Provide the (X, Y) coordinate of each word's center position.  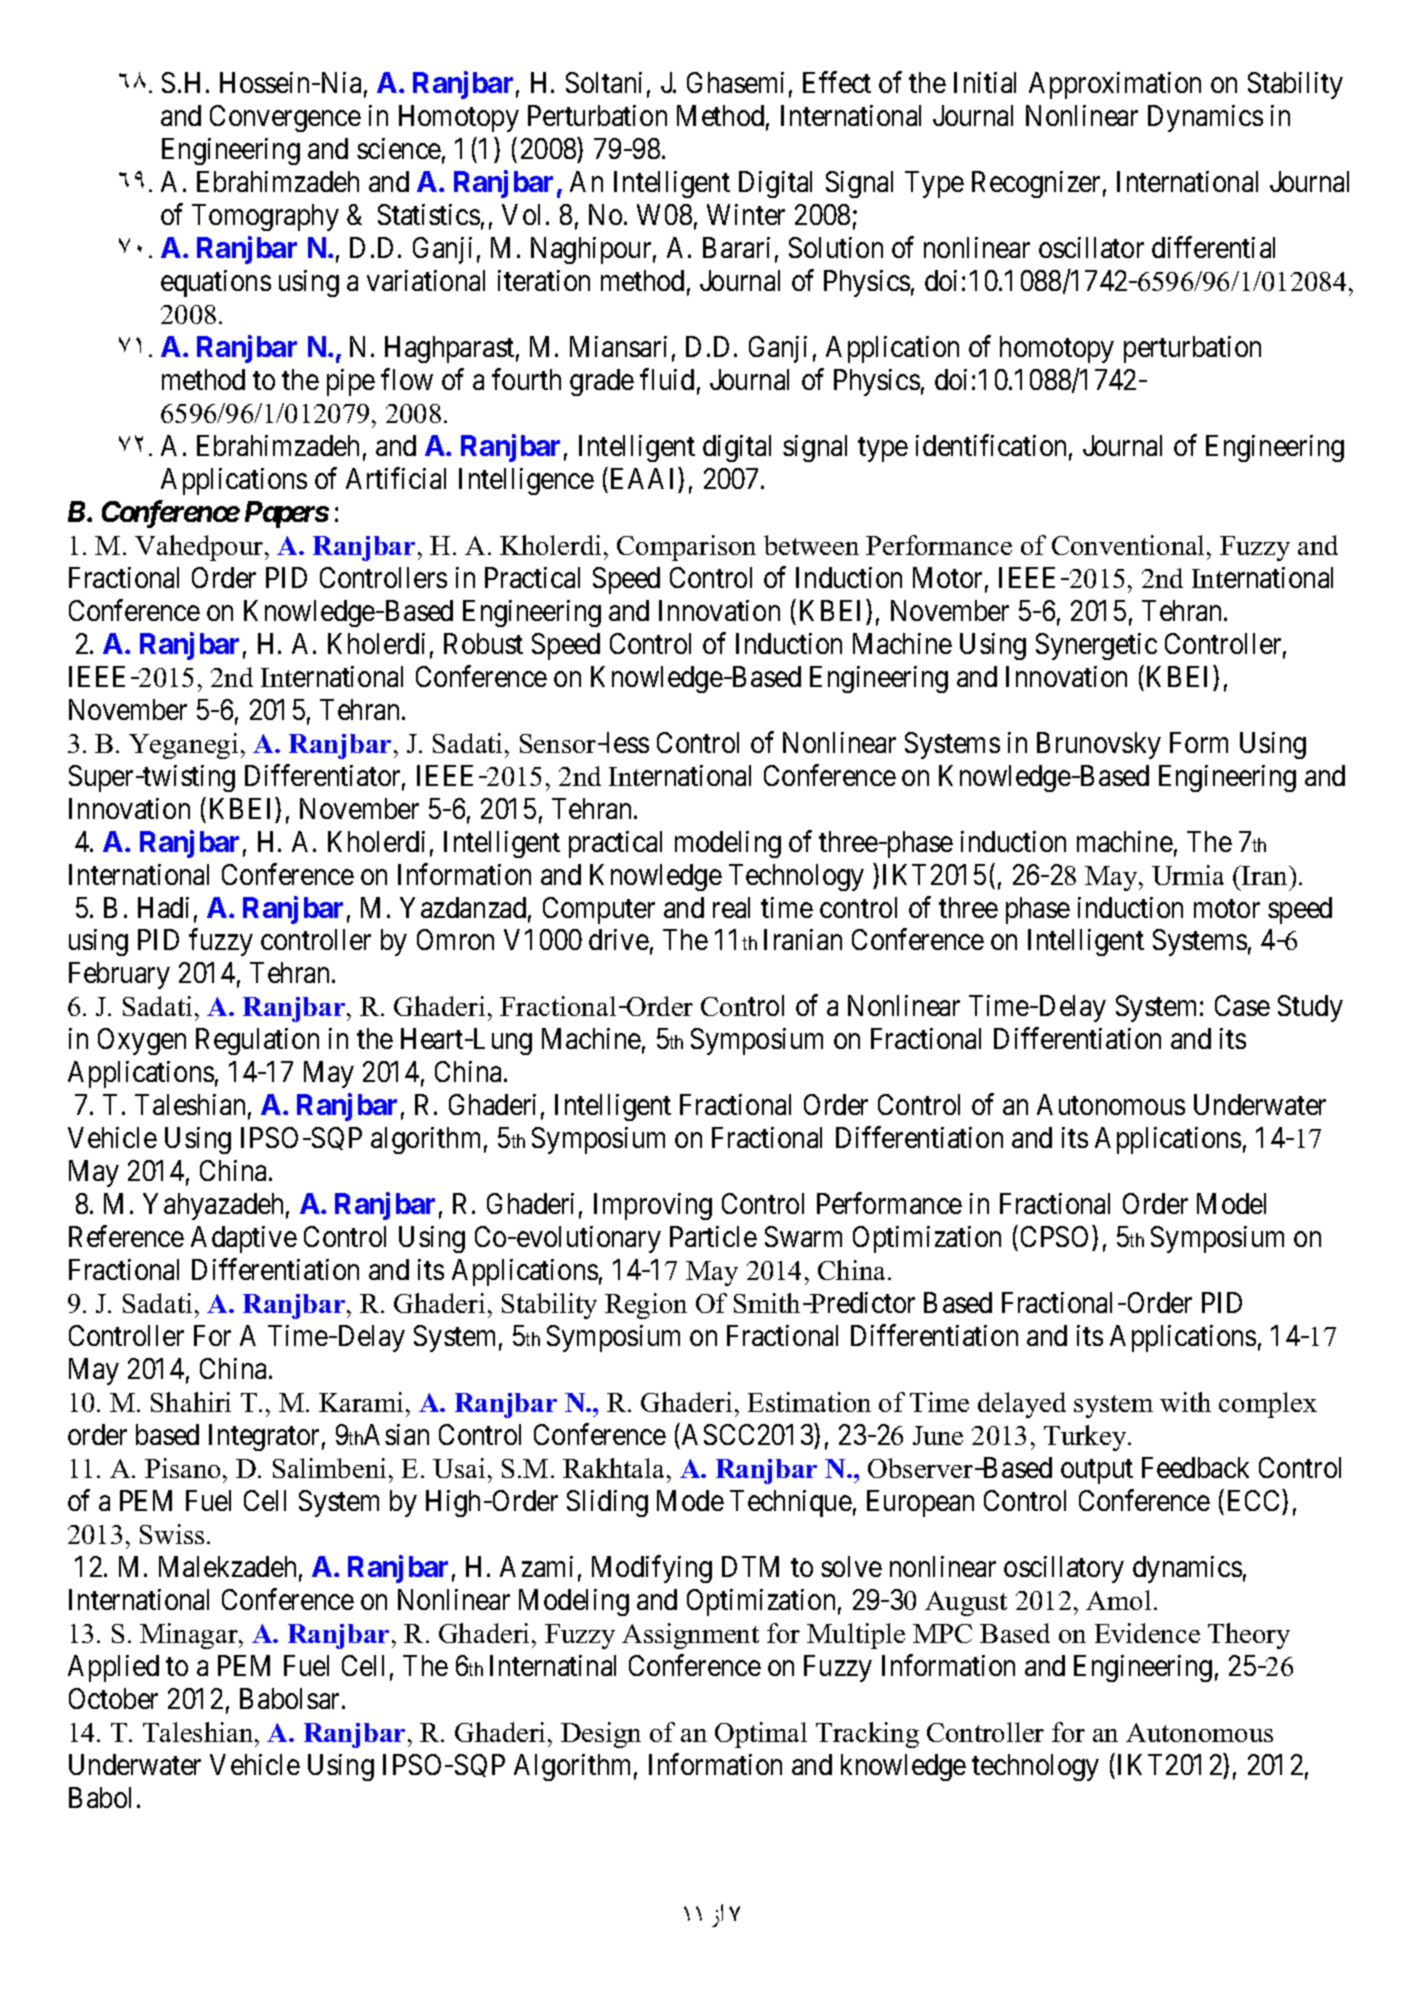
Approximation (1115, 85)
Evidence (1147, 1633)
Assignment (690, 1636)
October (113, 1698)
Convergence (285, 118)
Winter (746, 214)
